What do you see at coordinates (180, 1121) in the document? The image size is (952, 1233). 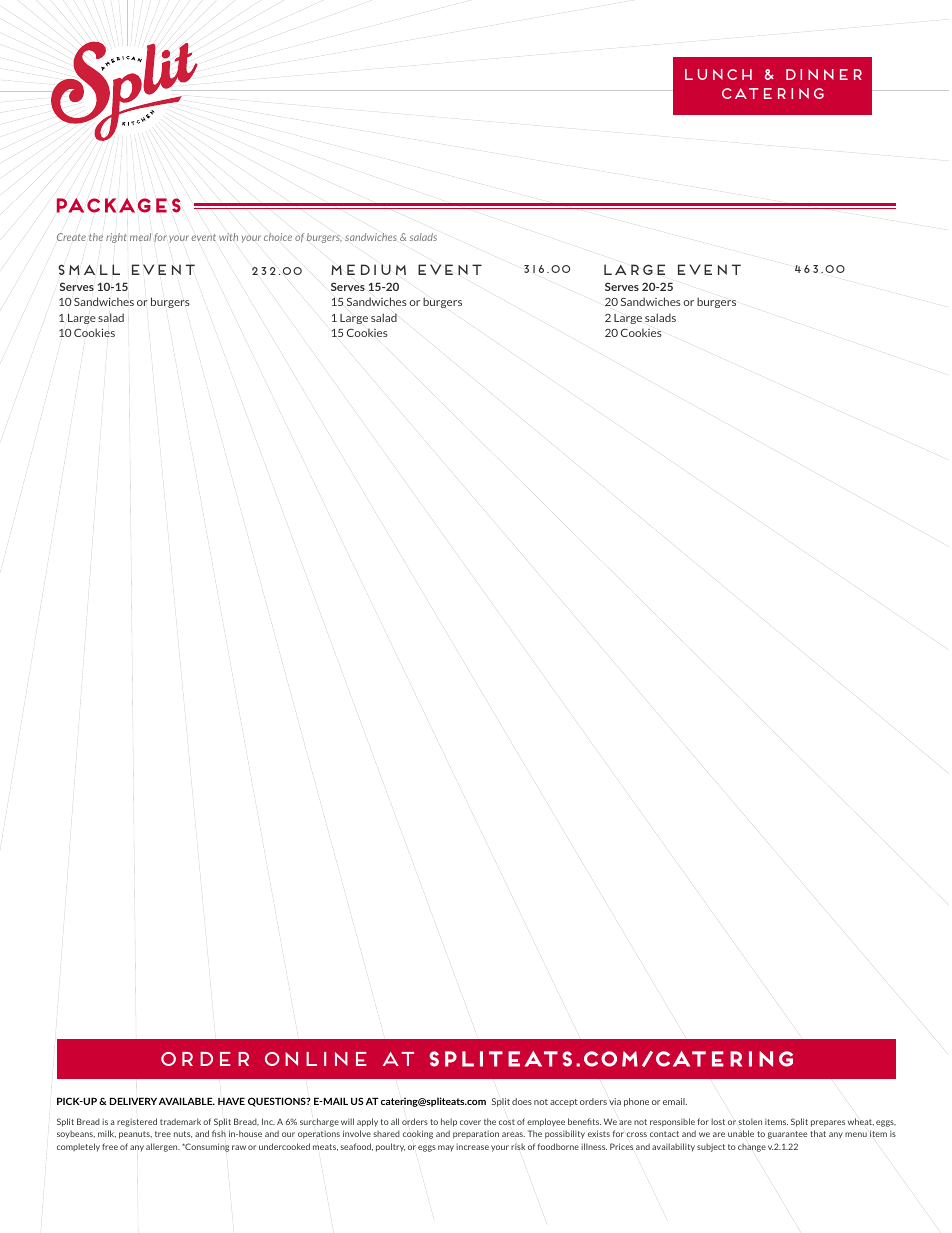 I see `trademark` at bounding box center [180, 1121].
